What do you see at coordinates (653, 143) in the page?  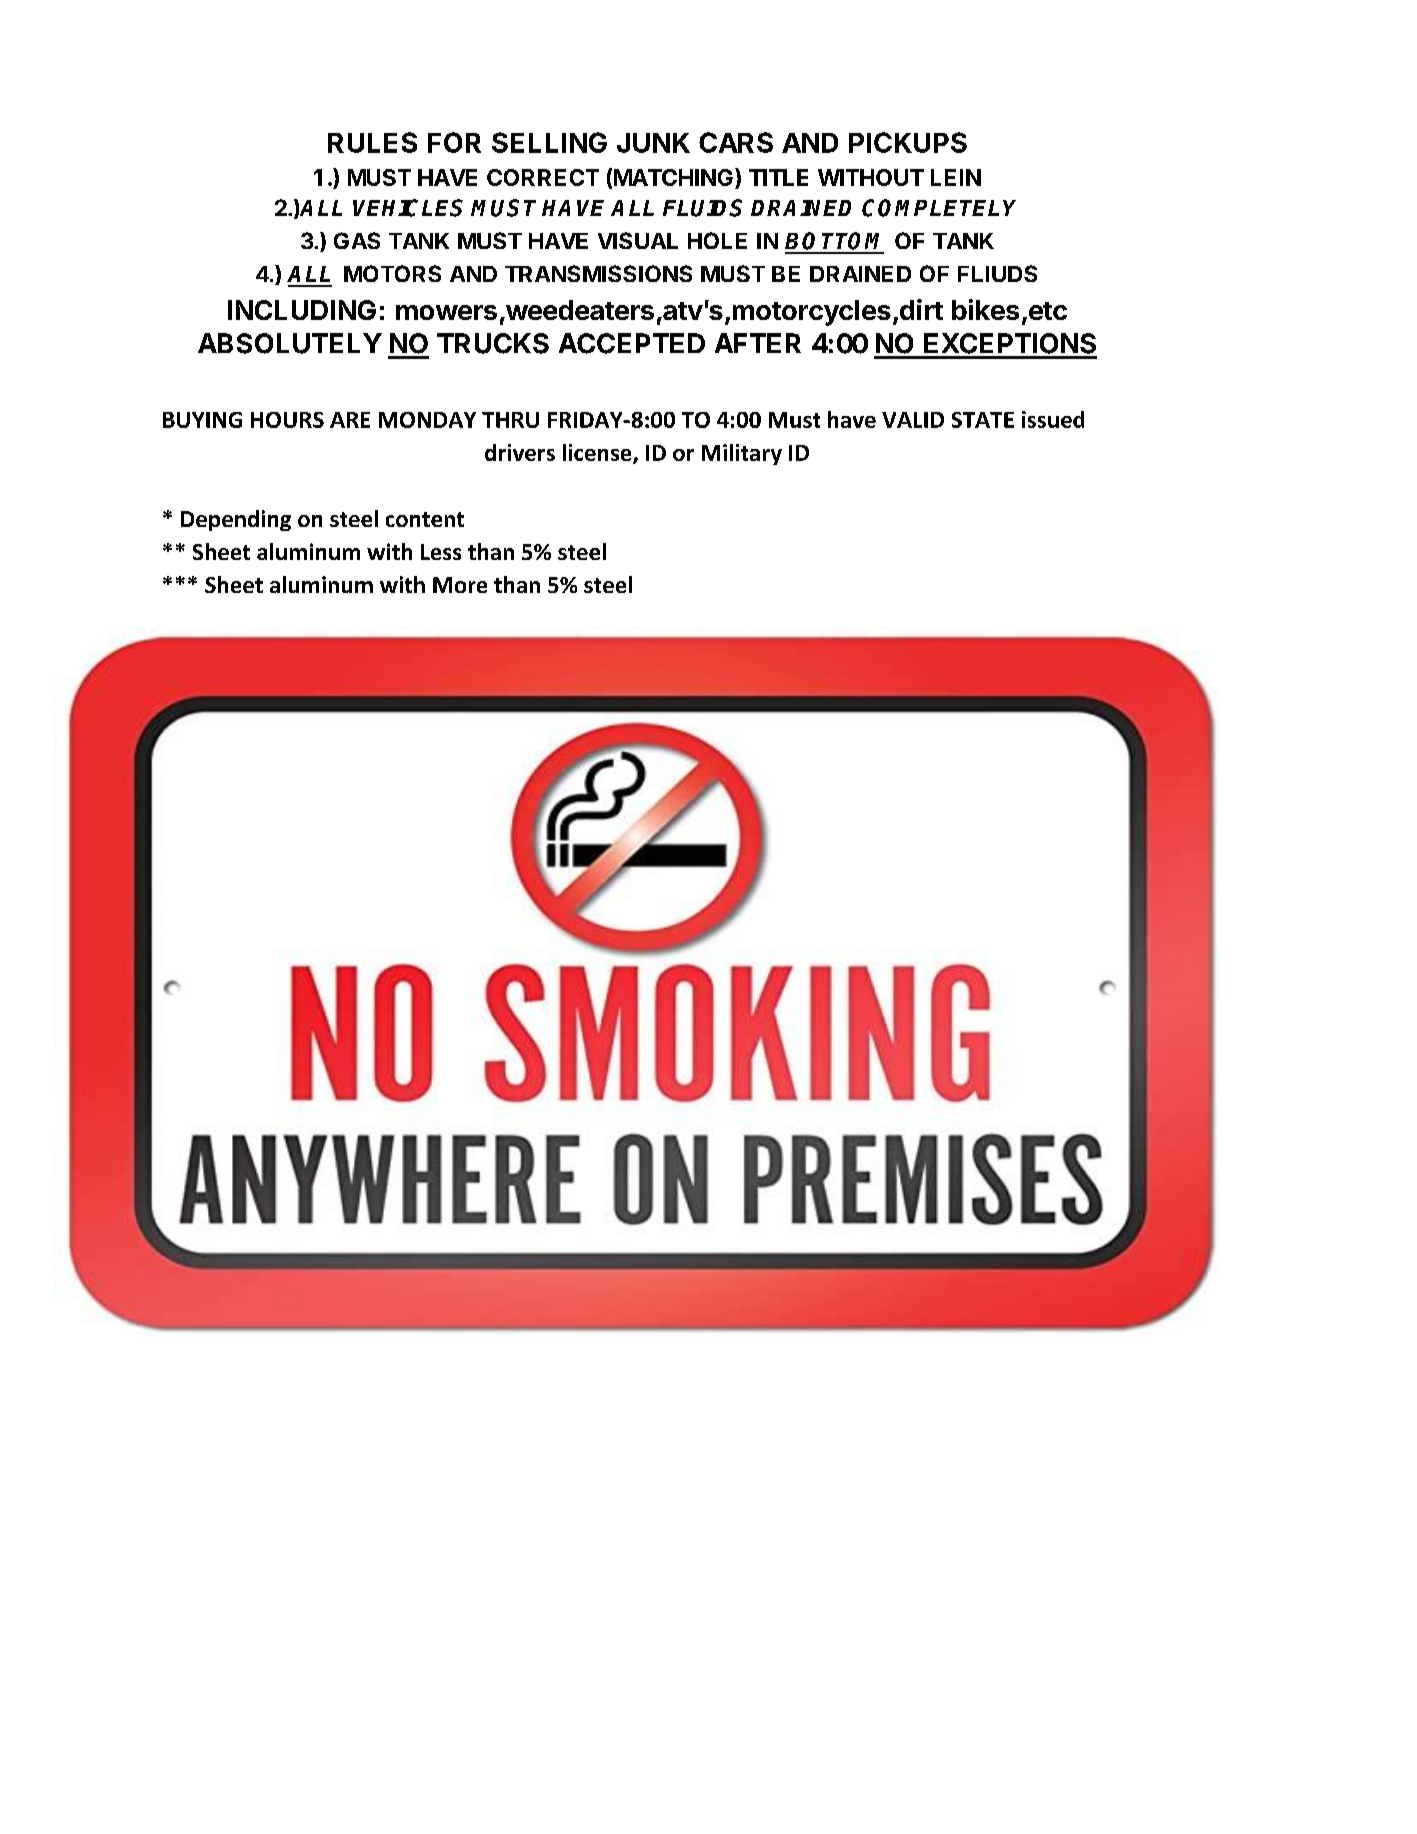 I see `JUNK` at bounding box center [653, 143].
